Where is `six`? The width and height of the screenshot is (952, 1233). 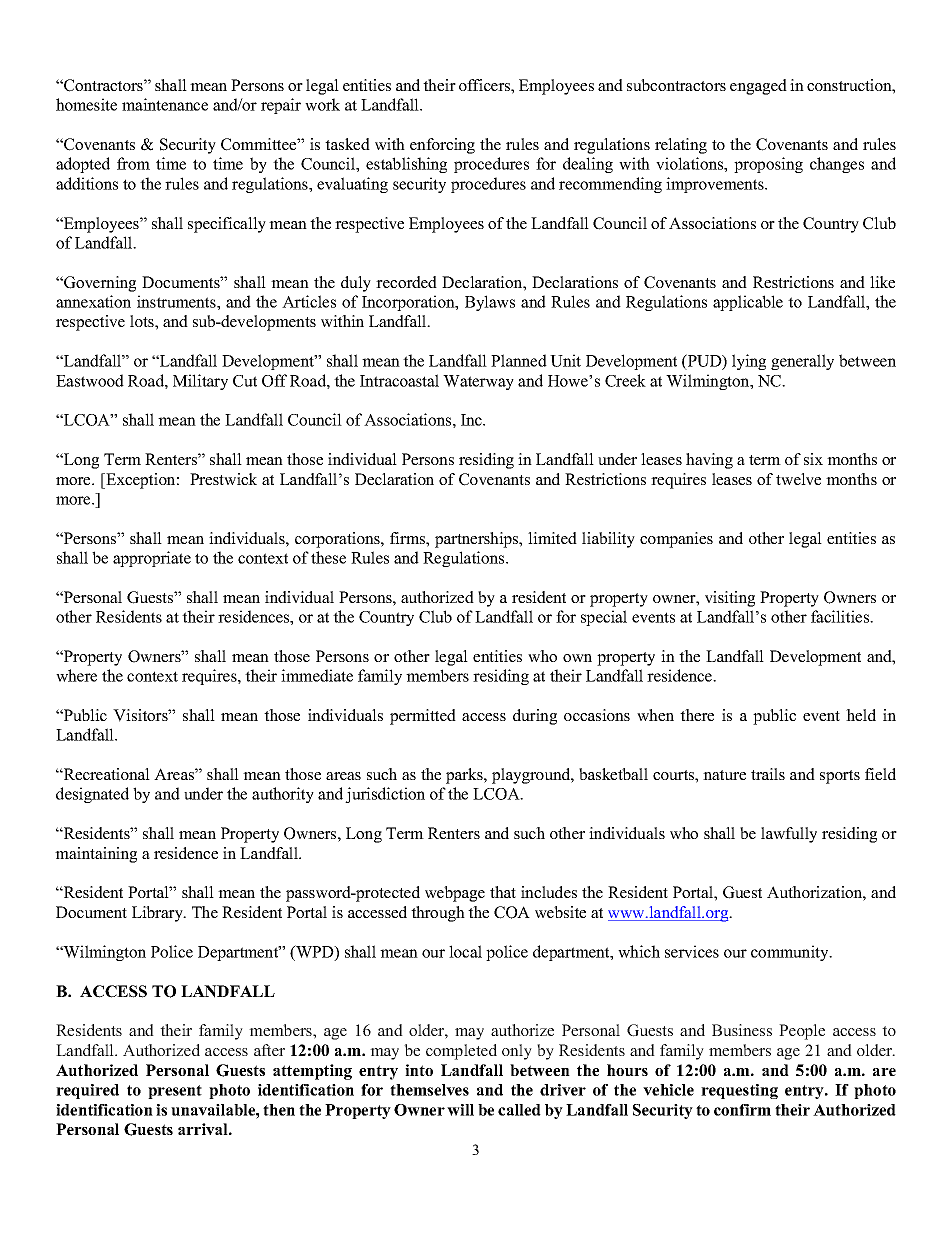
six is located at coordinates (813, 459).
